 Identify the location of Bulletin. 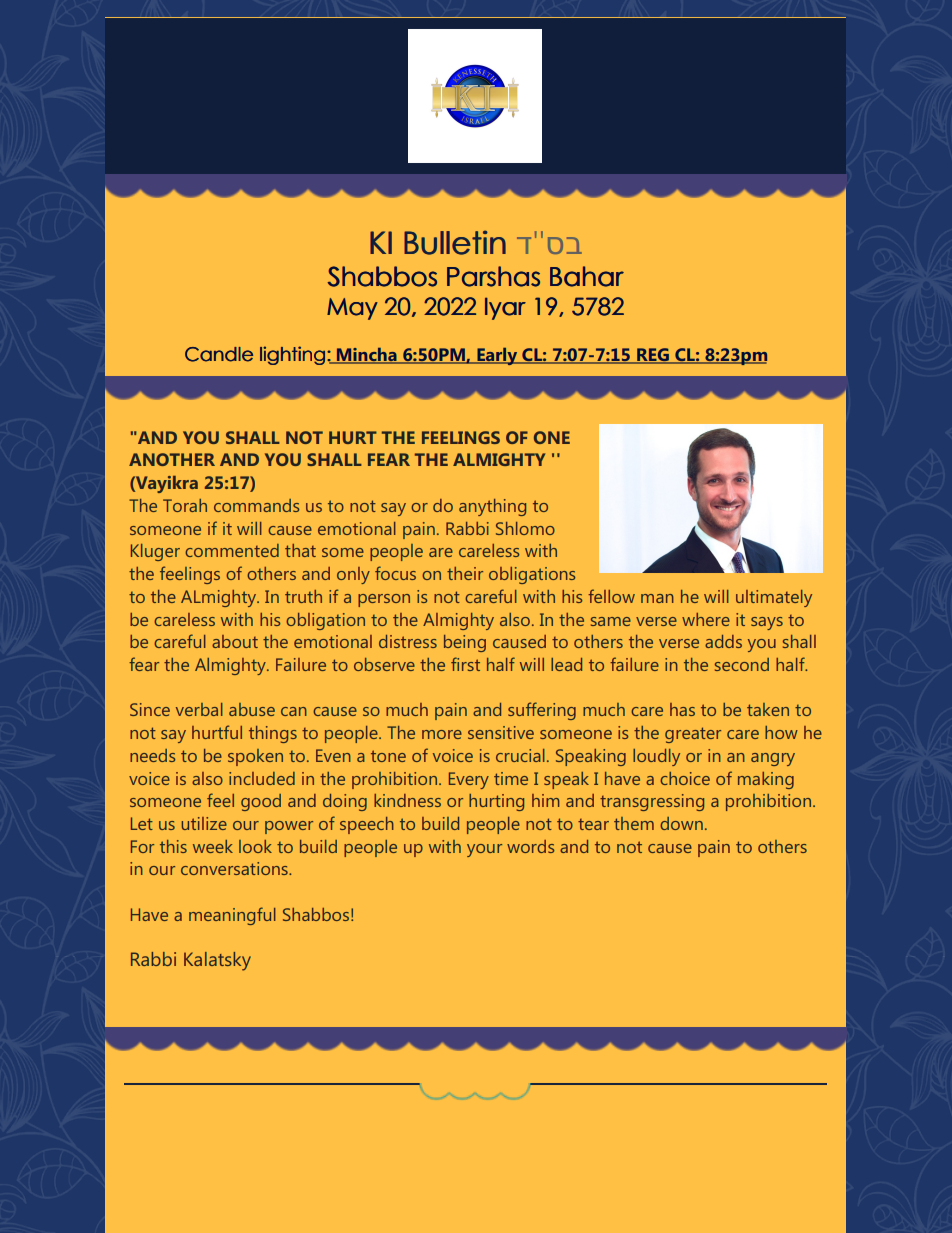
(455, 242).
